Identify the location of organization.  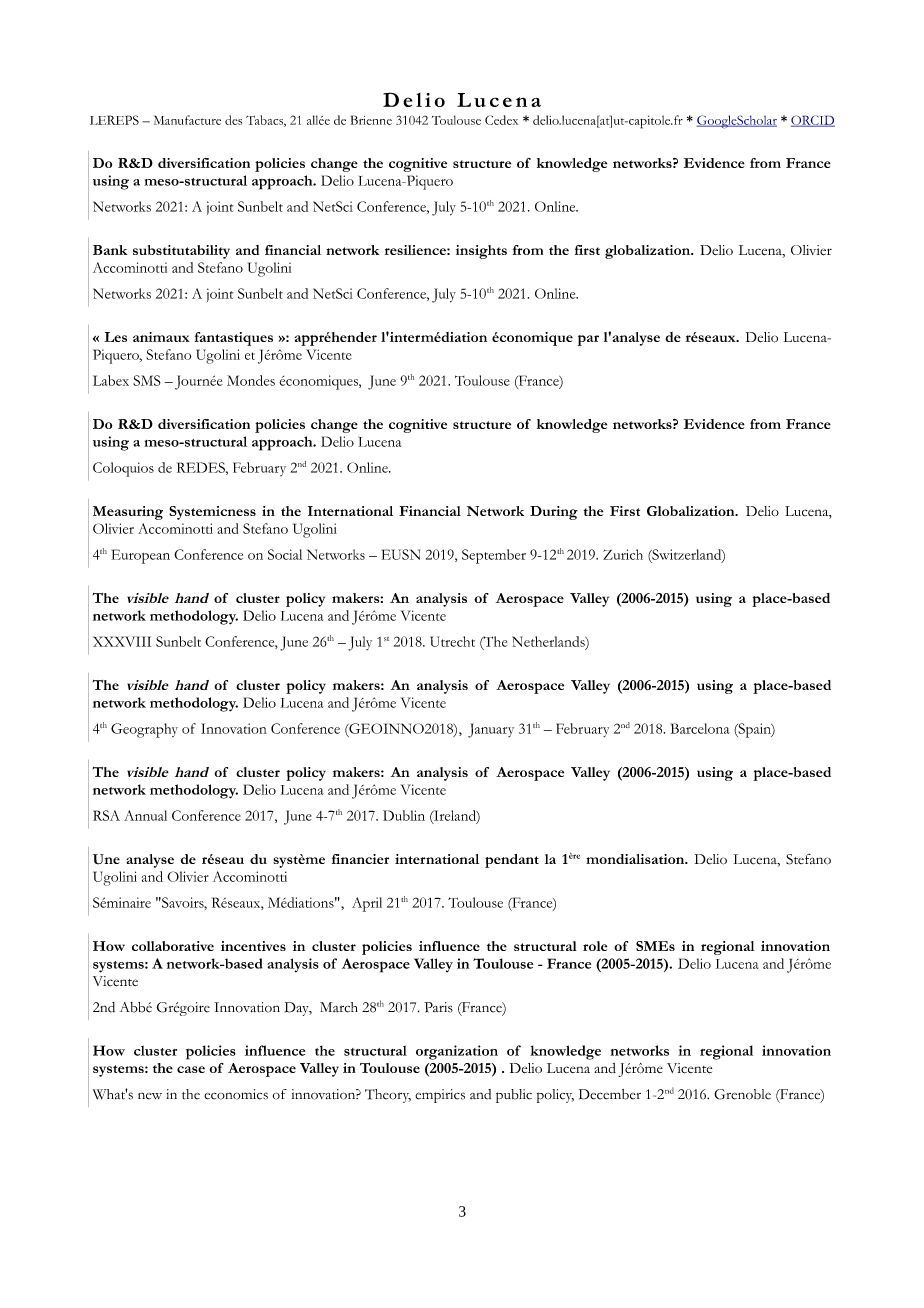
(457, 1052).
